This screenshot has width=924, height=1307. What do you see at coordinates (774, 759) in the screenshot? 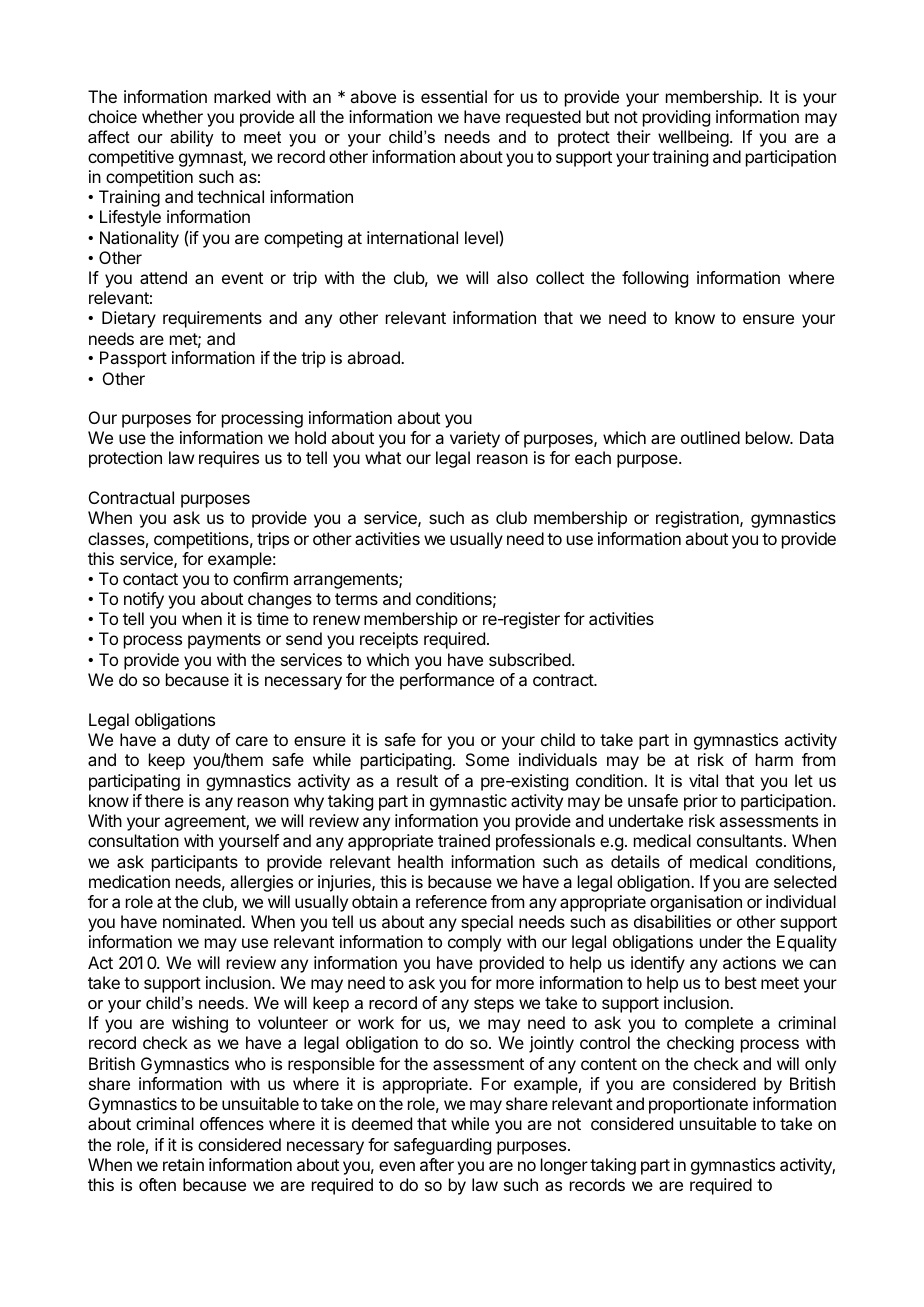
I see `harm` at bounding box center [774, 759].
